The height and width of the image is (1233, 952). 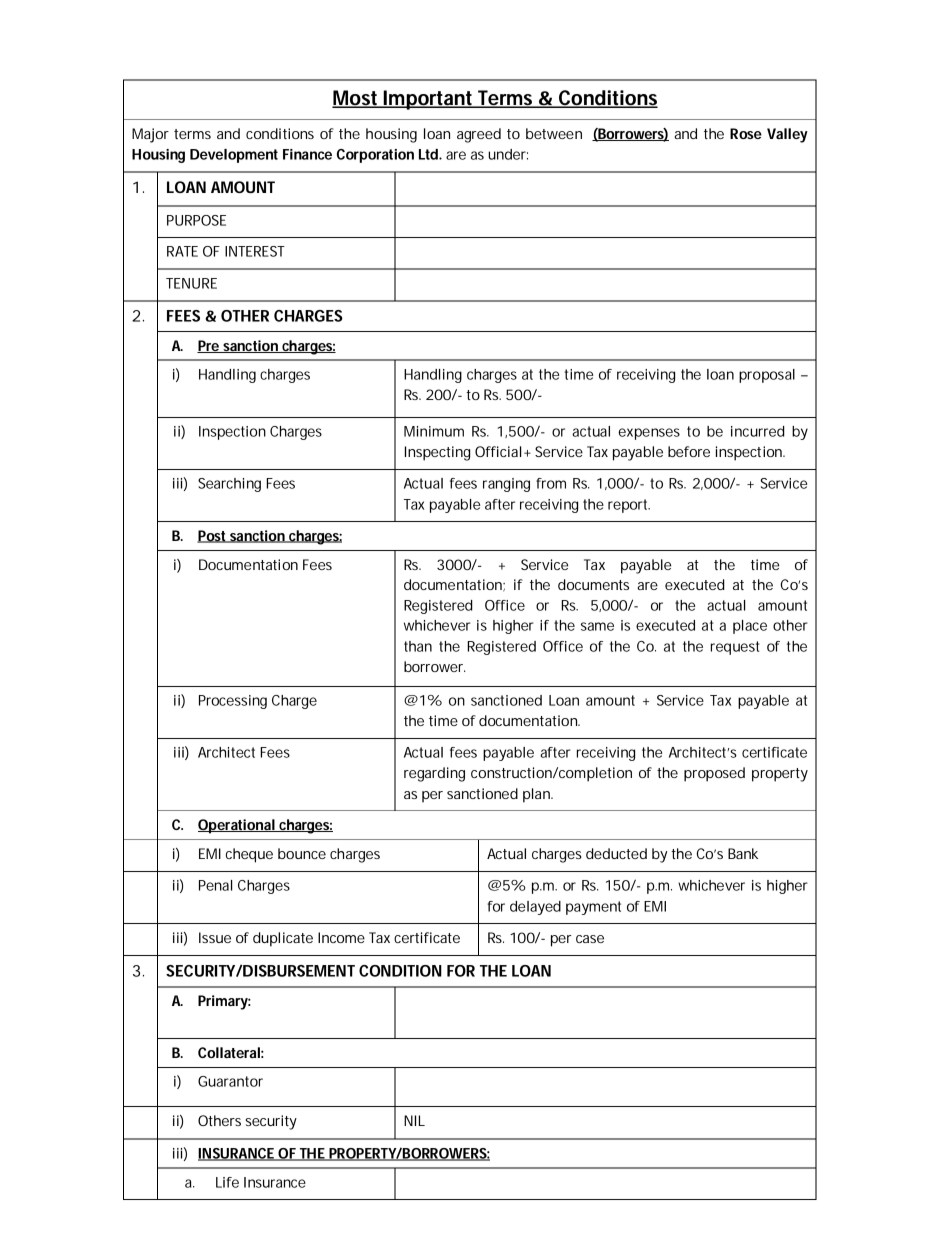 What do you see at coordinates (209, 346) in the image?
I see `Pre` at bounding box center [209, 346].
